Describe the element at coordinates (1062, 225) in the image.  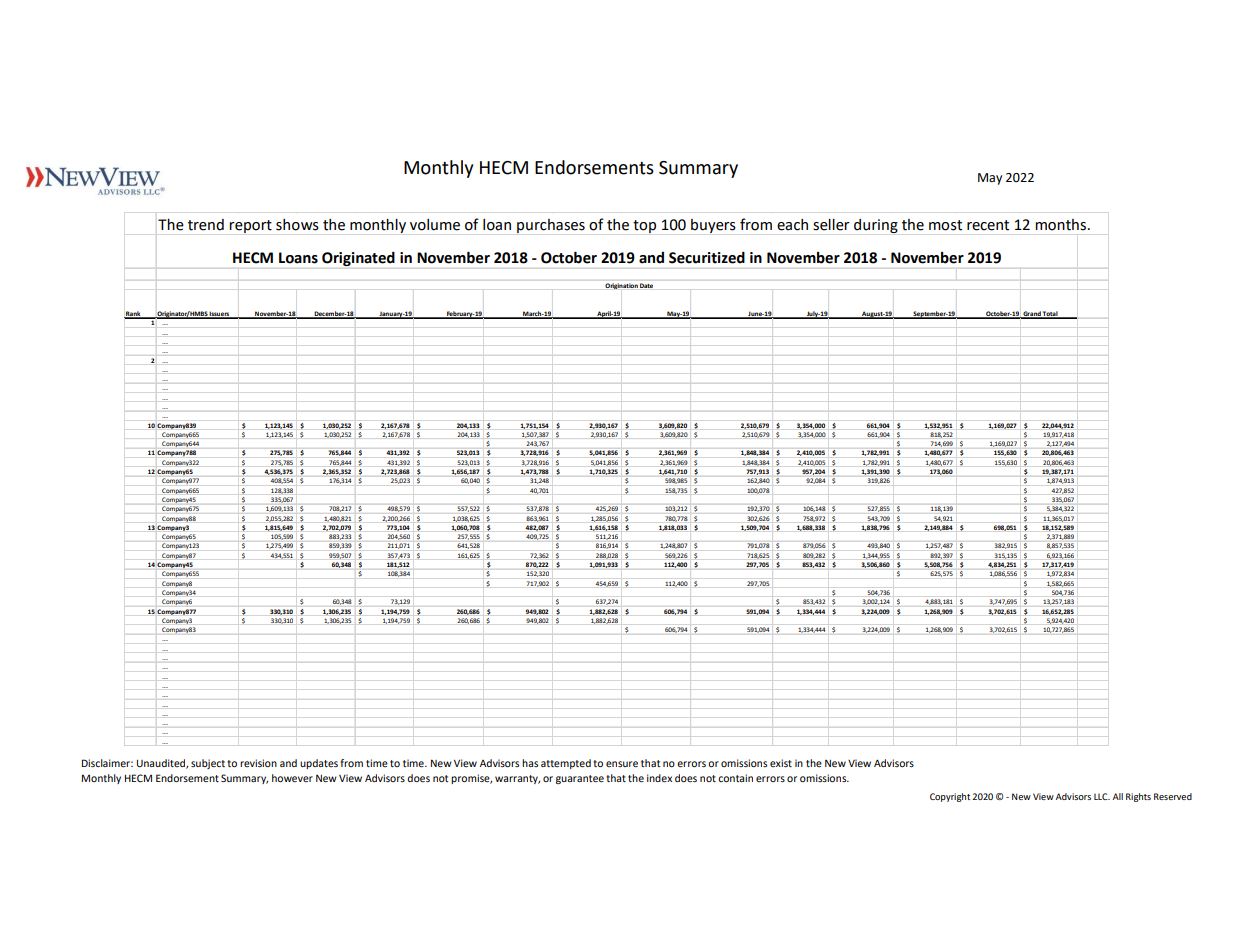
I see `months` at that location.
